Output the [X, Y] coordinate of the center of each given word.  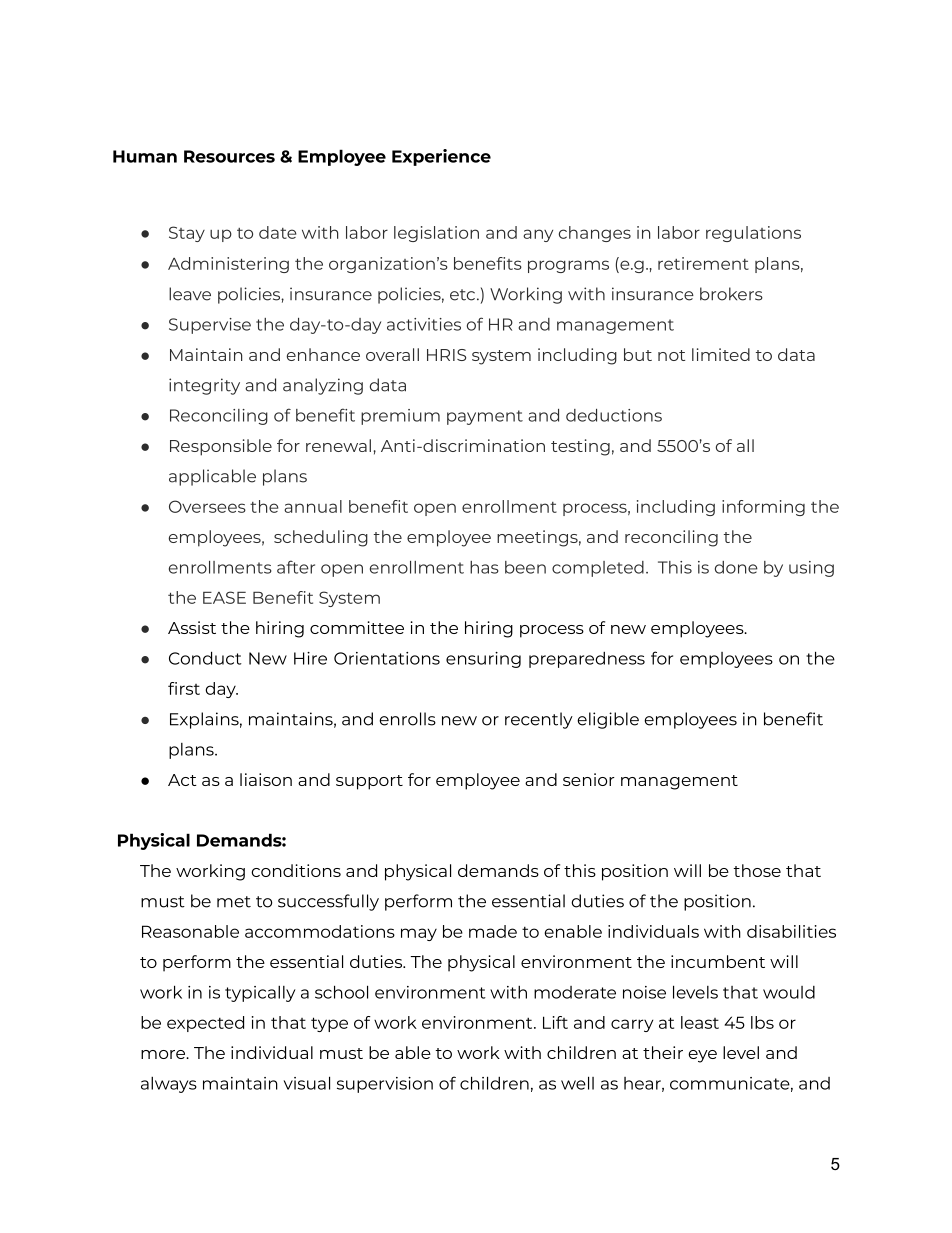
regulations [753, 234]
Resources [229, 156]
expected [205, 1024]
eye [702, 1056]
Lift [555, 1022]
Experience [441, 157]
